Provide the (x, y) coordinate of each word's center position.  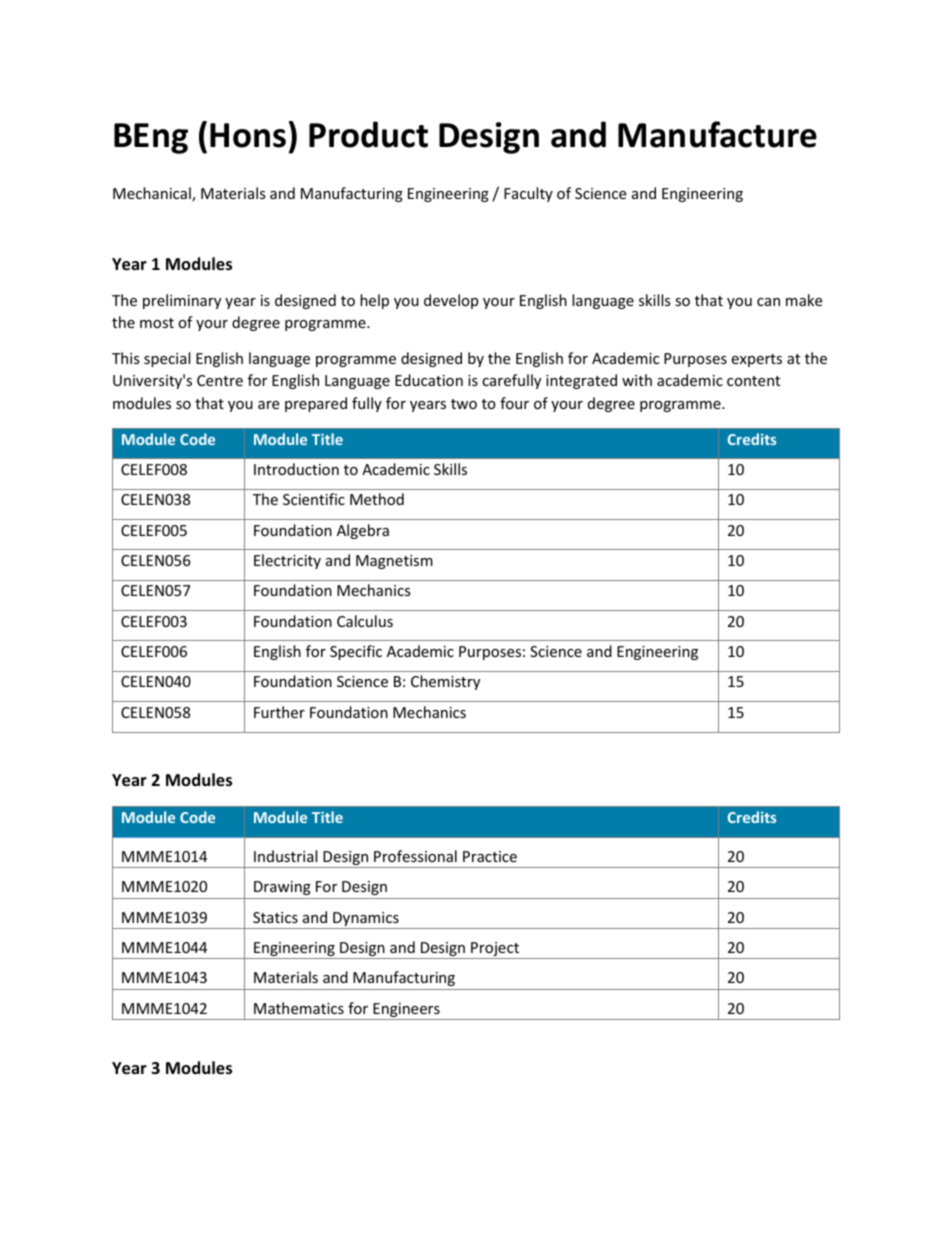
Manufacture (717, 134)
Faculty (528, 194)
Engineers (406, 1011)
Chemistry (445, 682)
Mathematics (299, 1008)
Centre (220, 380)
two (464, 404)
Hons (248, 135)
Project (495, 950)
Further (279, 712)
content (753, 381)
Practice (490, 856)
